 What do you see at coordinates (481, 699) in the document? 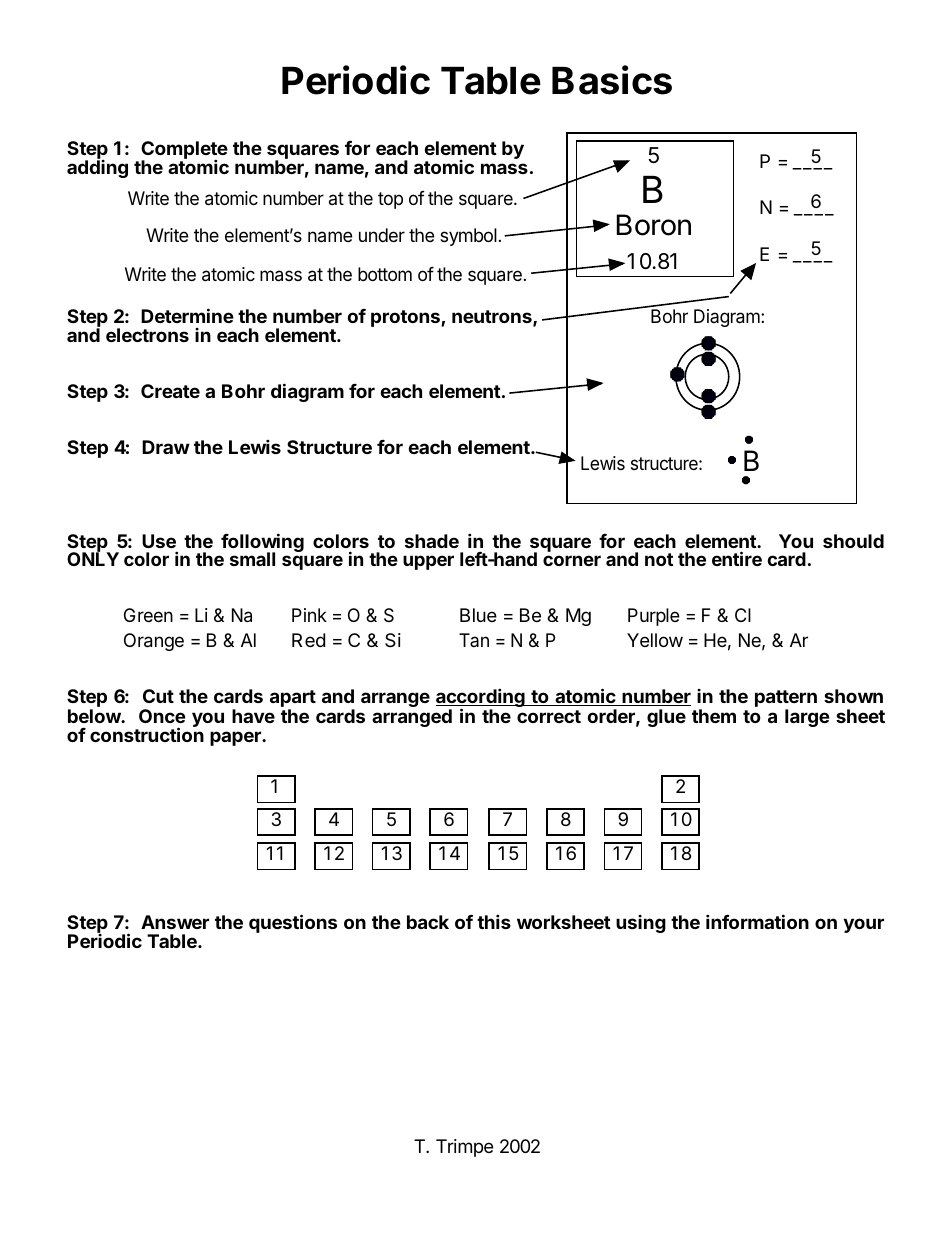
I see `according` at bounding box center [481, 699].
